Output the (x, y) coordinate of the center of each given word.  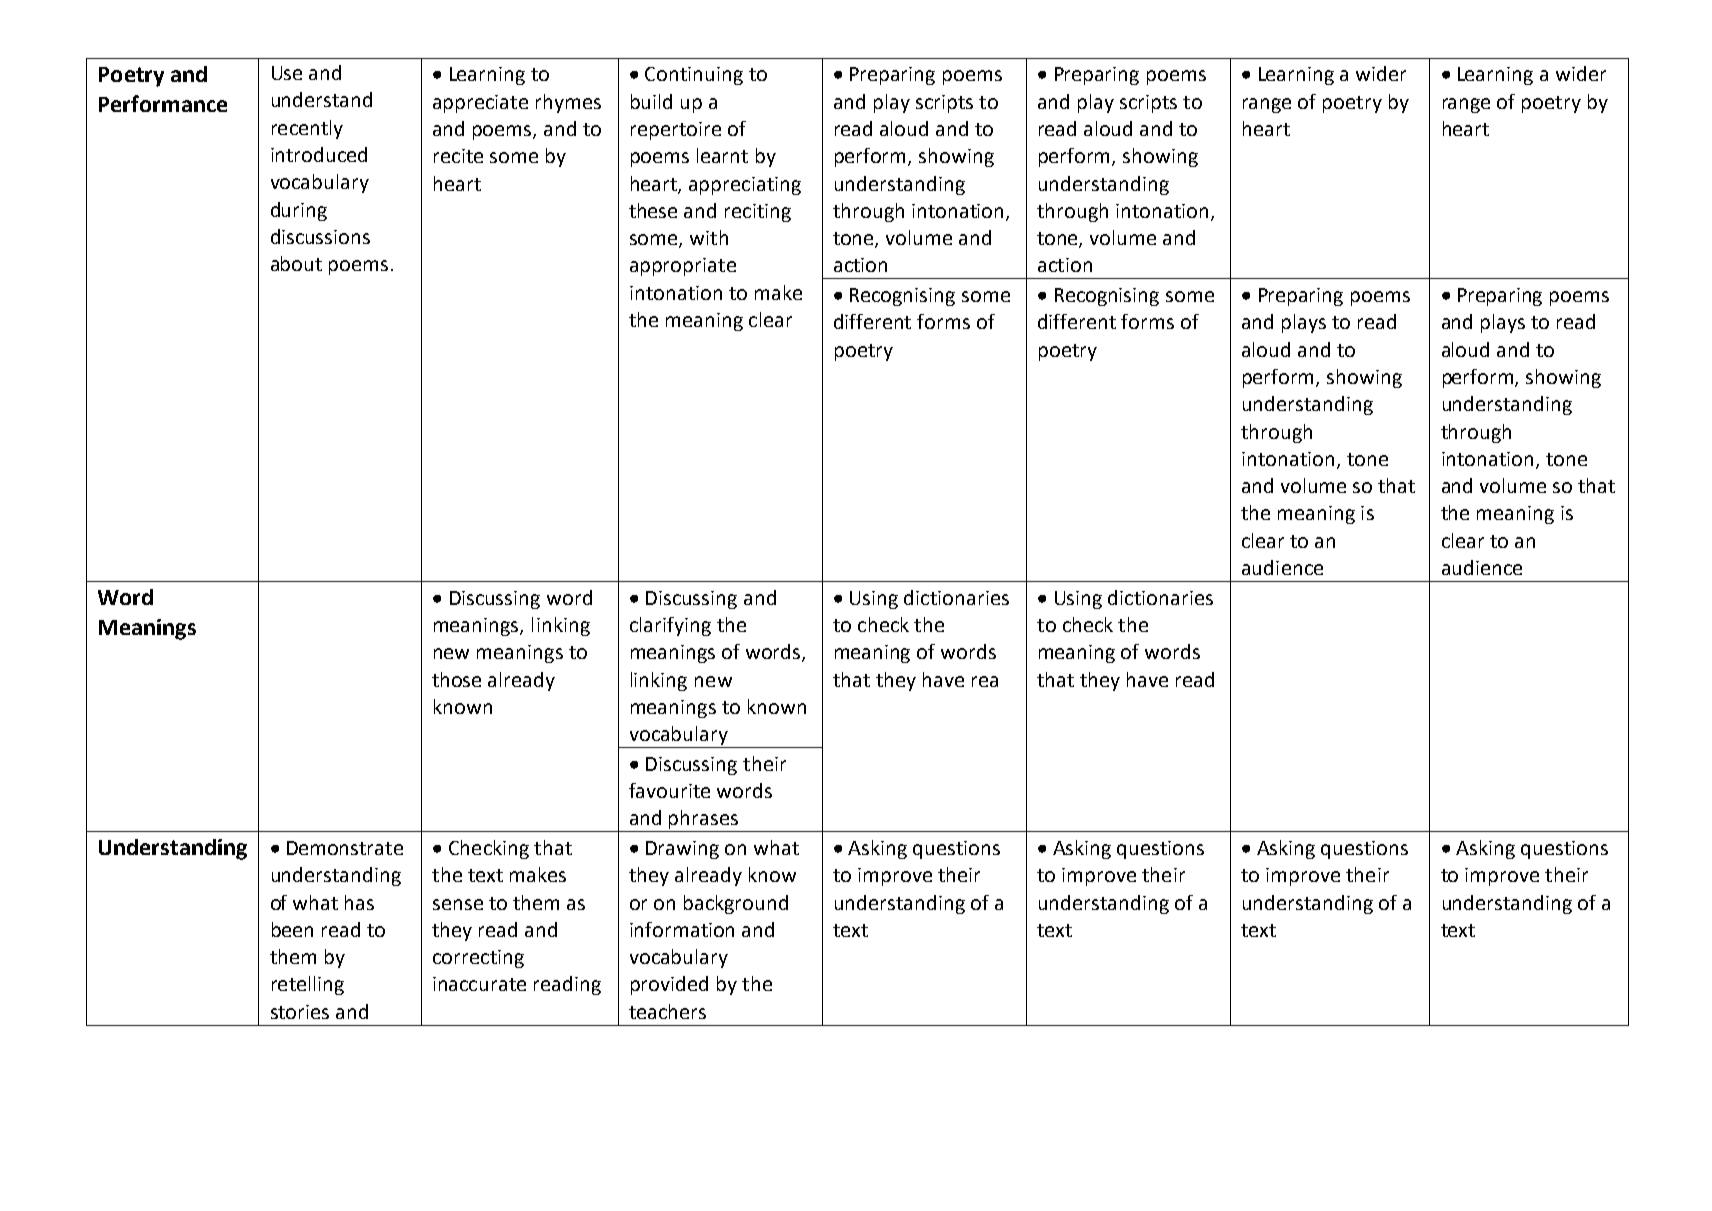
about (296, 263)
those (456, 679)
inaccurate (479, 984)
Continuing (694, 76)
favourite (669, 790)
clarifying (670, 626)
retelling (308, 985)
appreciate (480, 104)
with (709, 237)
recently (307, 129)
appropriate (683, 267)
